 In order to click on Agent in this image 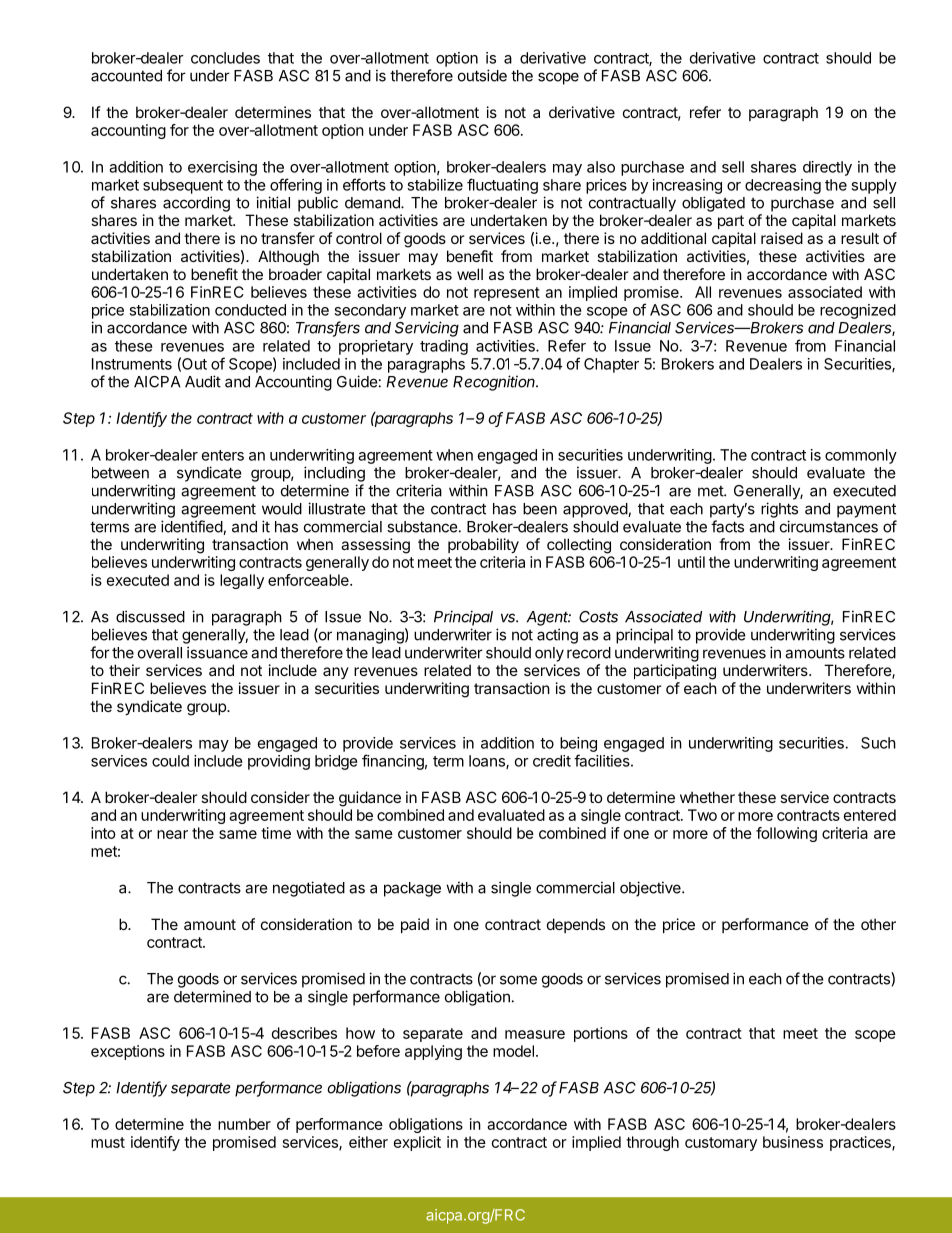, I will do `click(549, 618)`.
